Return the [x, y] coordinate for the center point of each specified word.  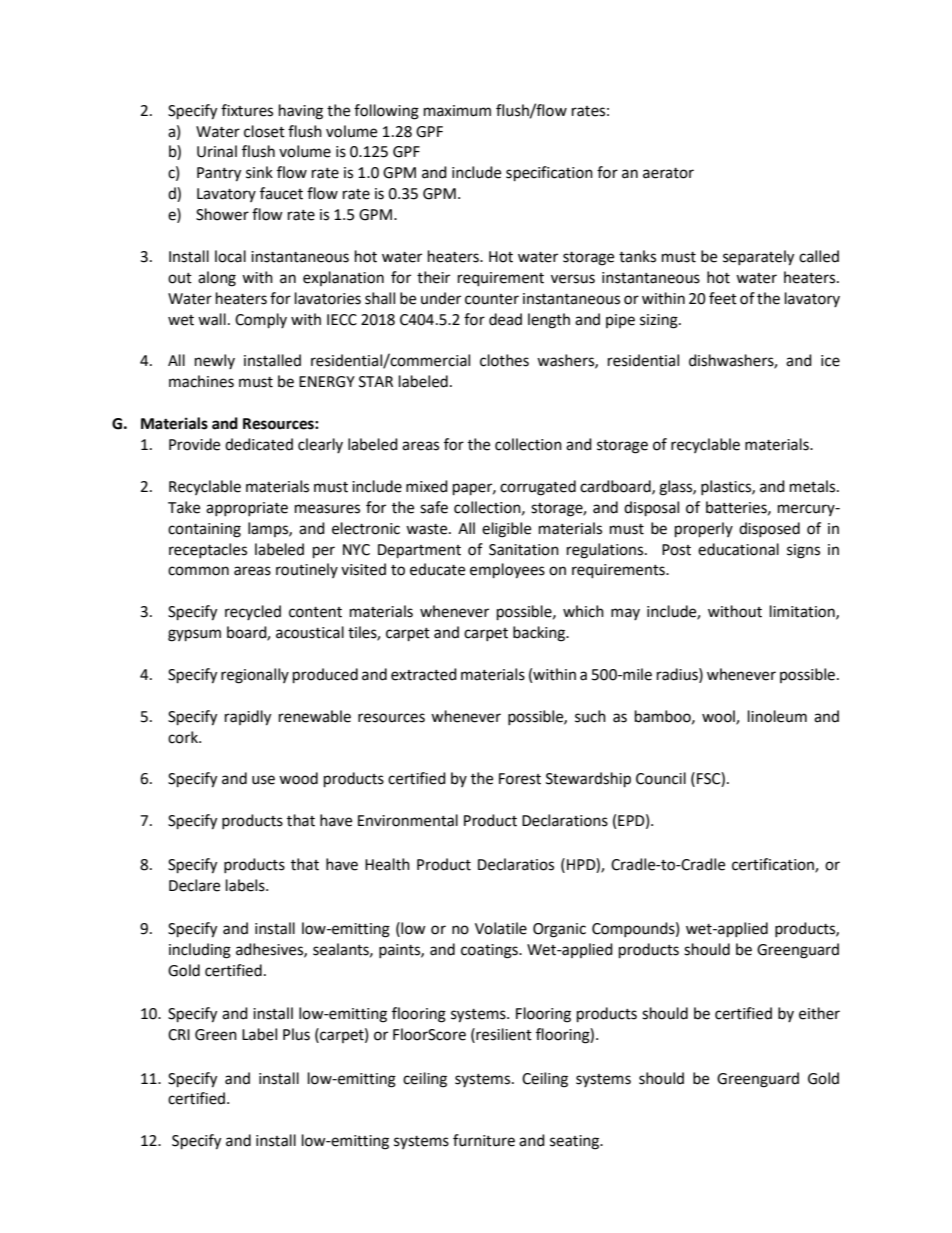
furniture [484, 1140]
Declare [194, 885]
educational [738, 549]
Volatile [501, 928]
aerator [668, 173]
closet [264, 131]
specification [549, 174]
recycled [253, 612]
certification [774, 865]
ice [830, 361]
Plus [296, 1034]
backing [540, 634]
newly [215, 361]
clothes [504, 360]
